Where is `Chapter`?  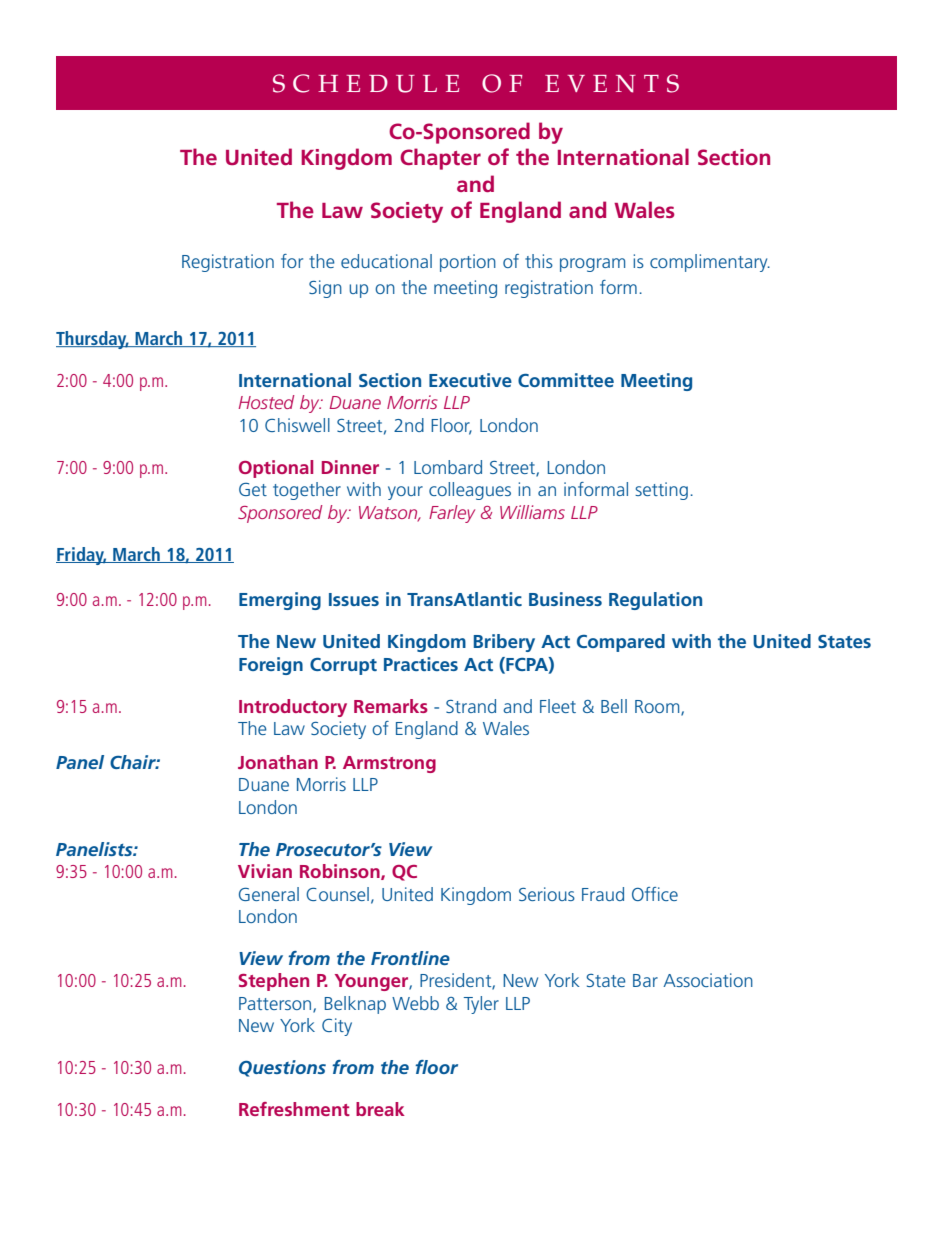
Chapter is located at coordinates (440, 159).
